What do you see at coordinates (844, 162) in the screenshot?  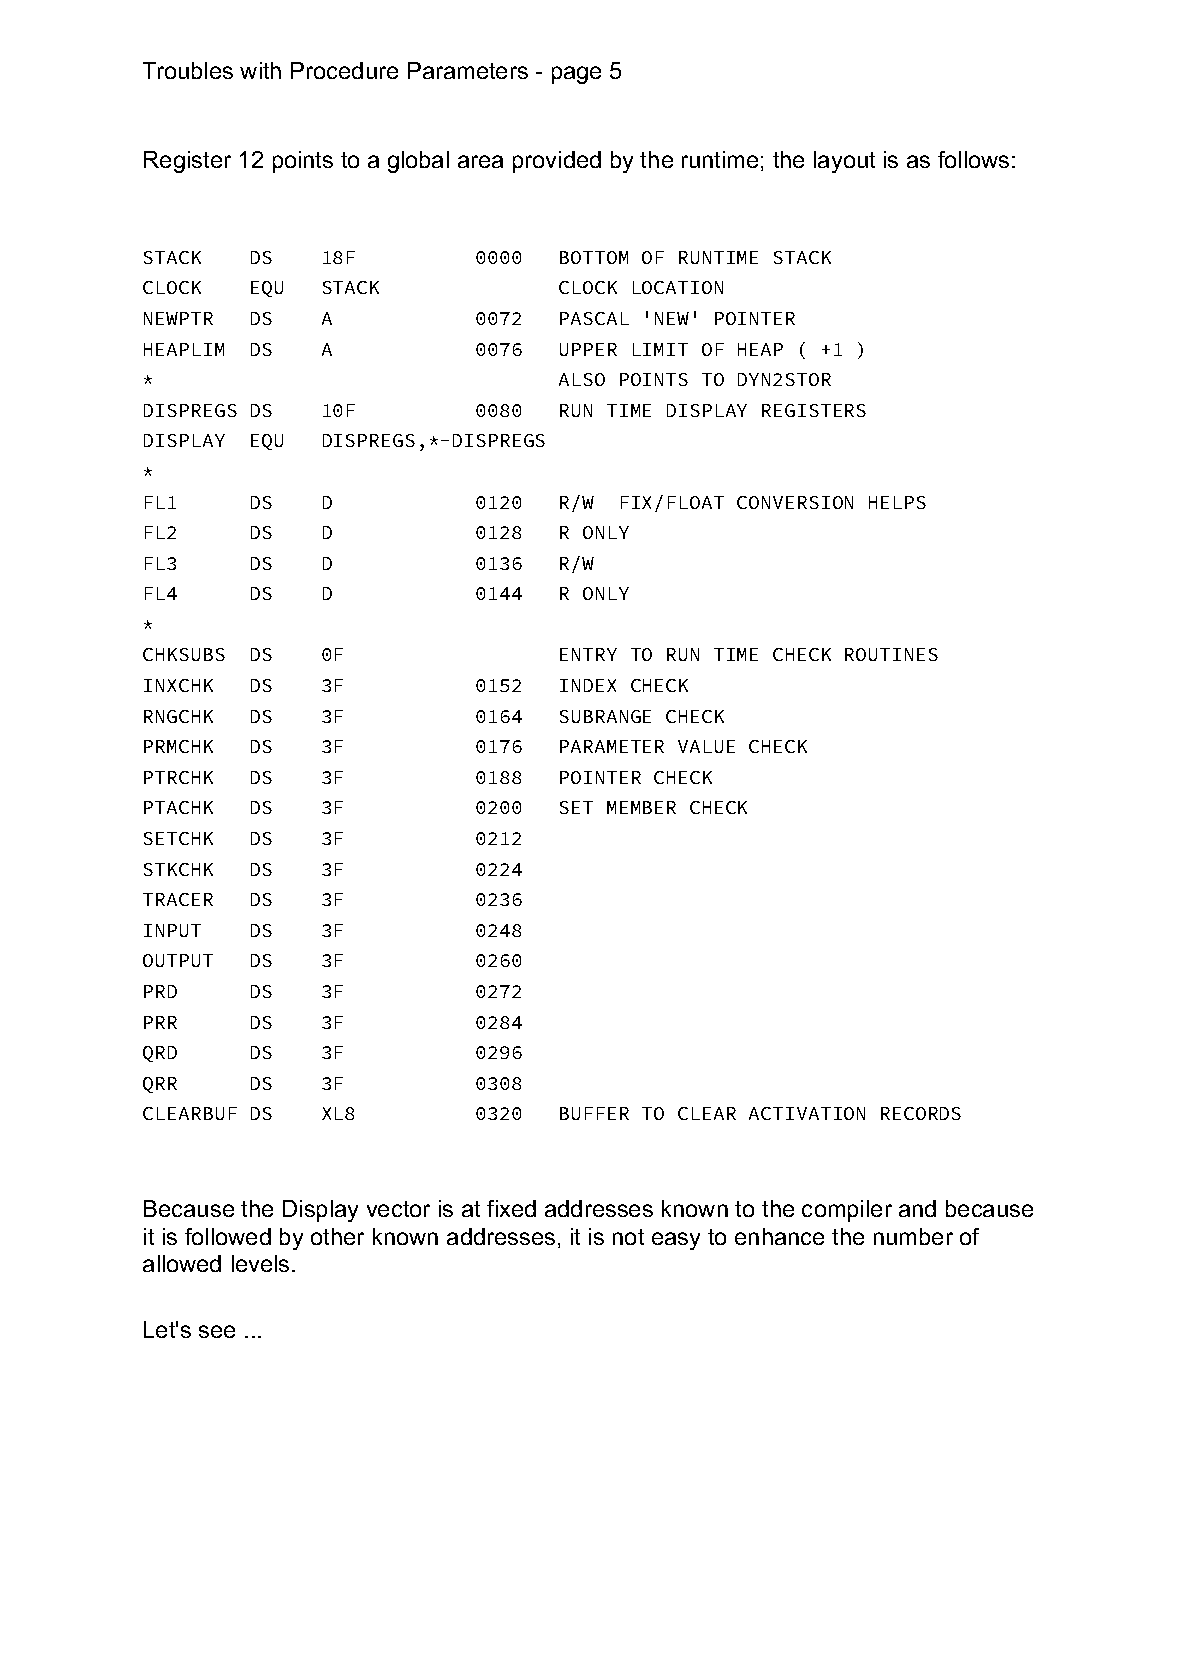 I see `layout` at bounding box center [844, 162].
